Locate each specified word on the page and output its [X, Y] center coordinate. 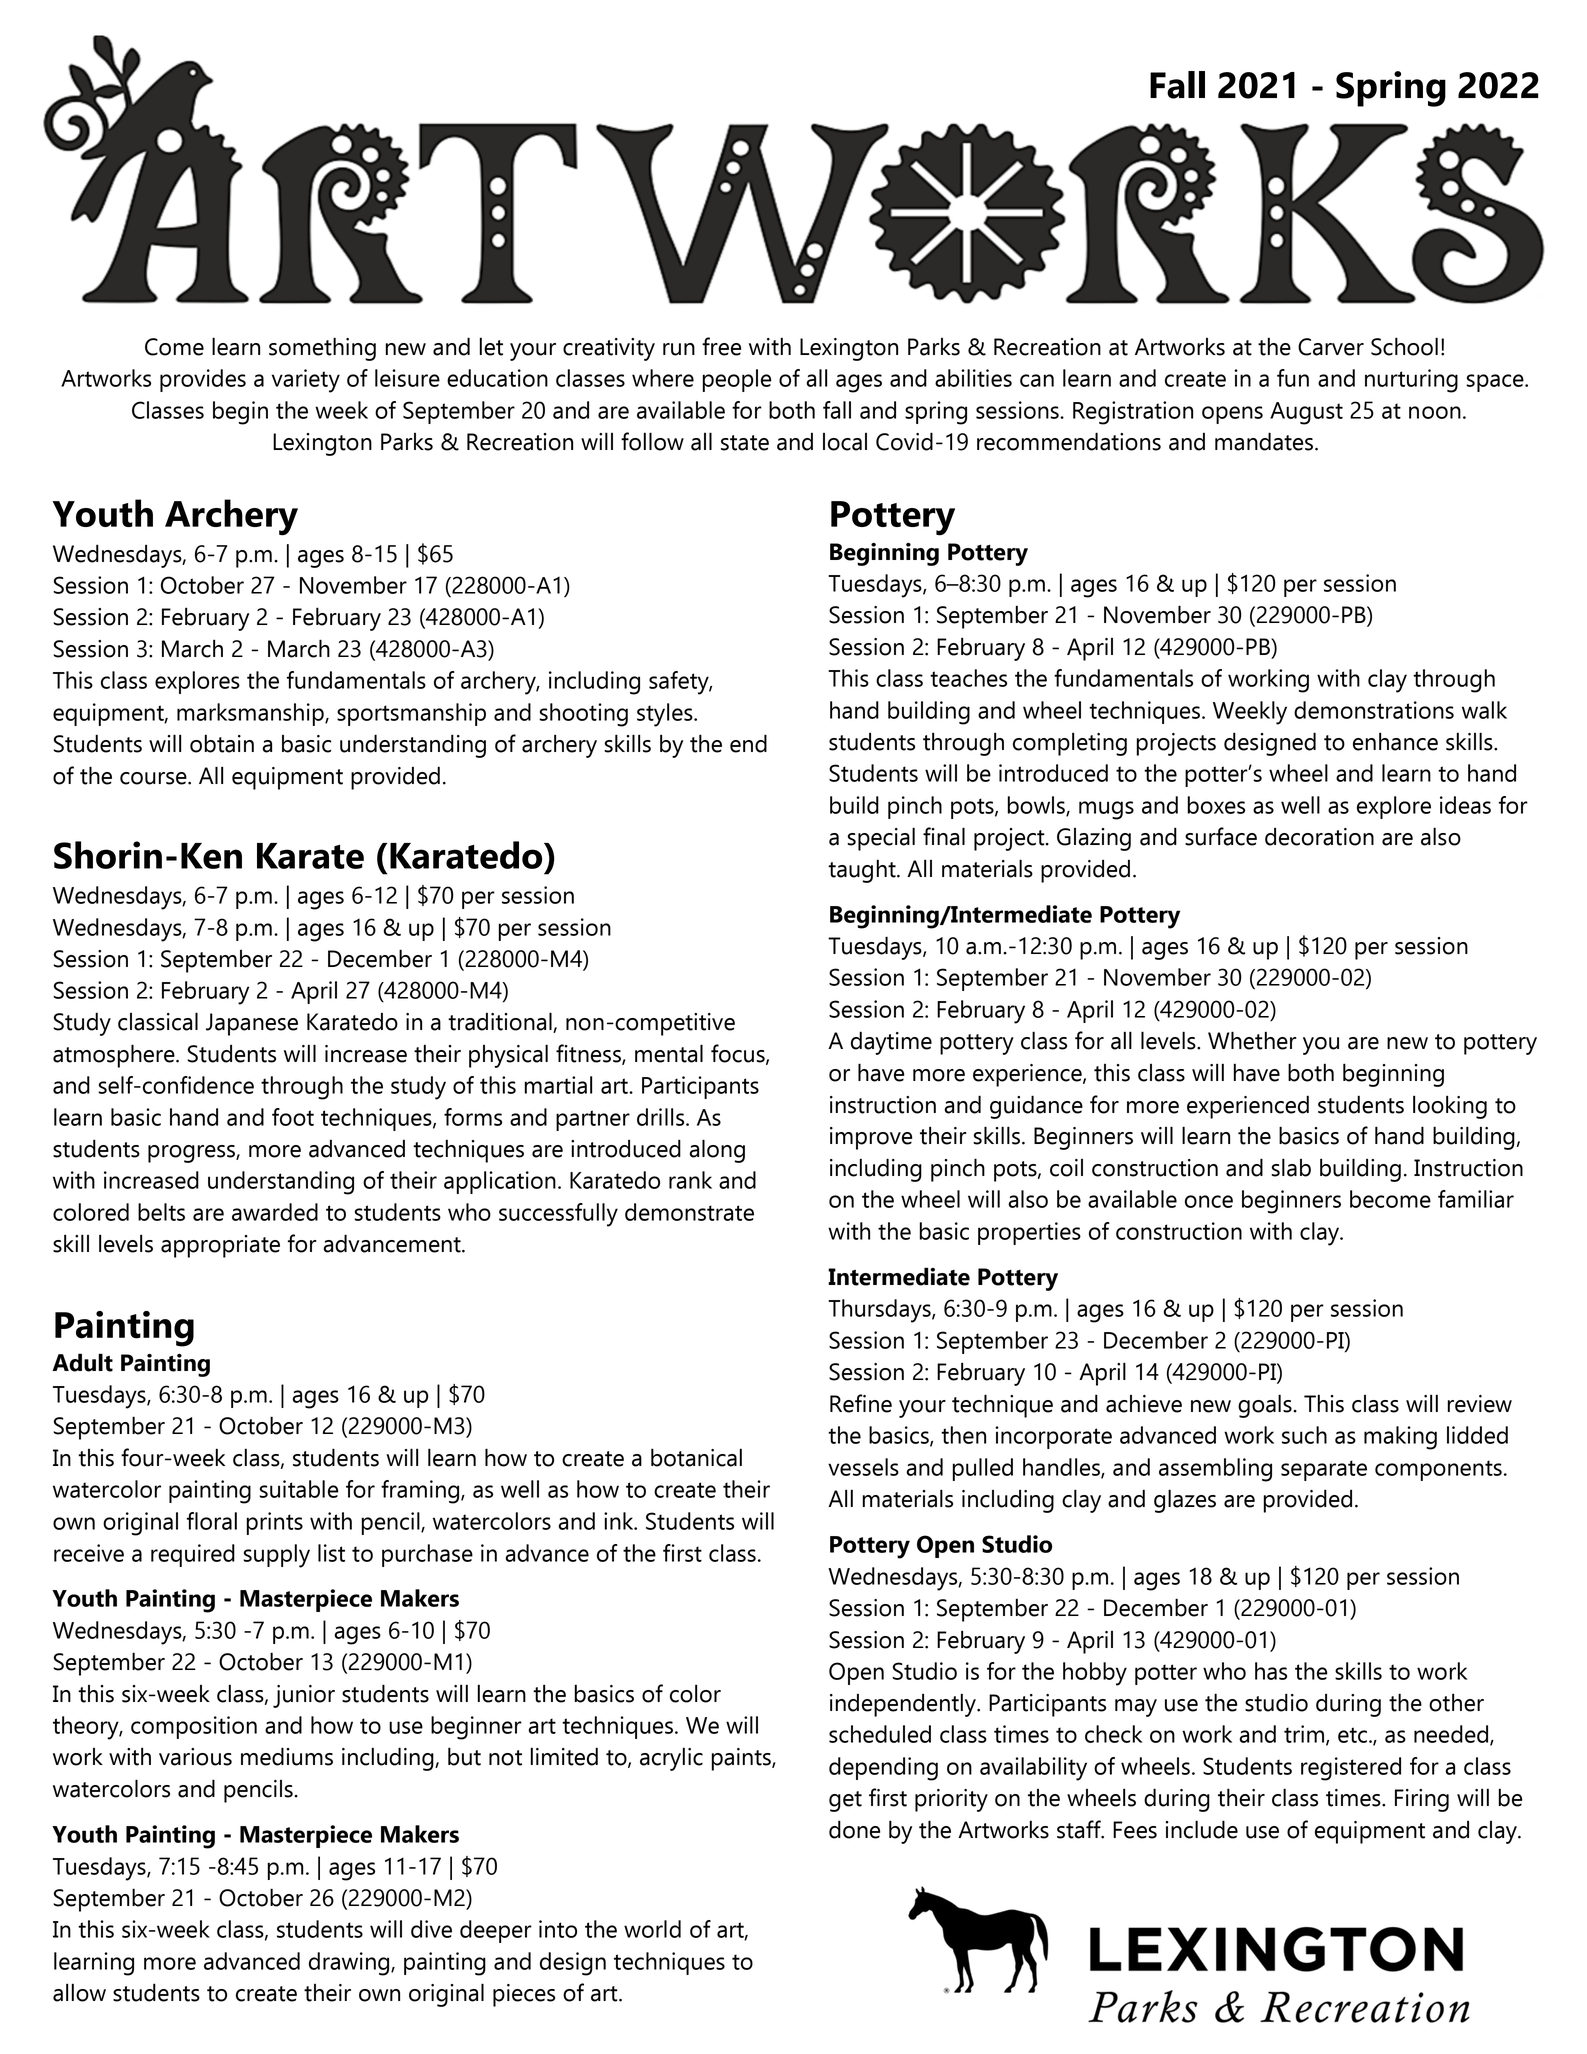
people [737, 380]
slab [1291, 1167]
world [652, 1929]
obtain [222, 743]
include [1202, 1829]
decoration [1319, 837]
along [717, 1151]
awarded [275, 1212]
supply [276, 1556]
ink [620, 1521]
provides [203, 380]
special [881, 839]
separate [1324, 1470]
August [1306, 413]
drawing [350, 1964]
